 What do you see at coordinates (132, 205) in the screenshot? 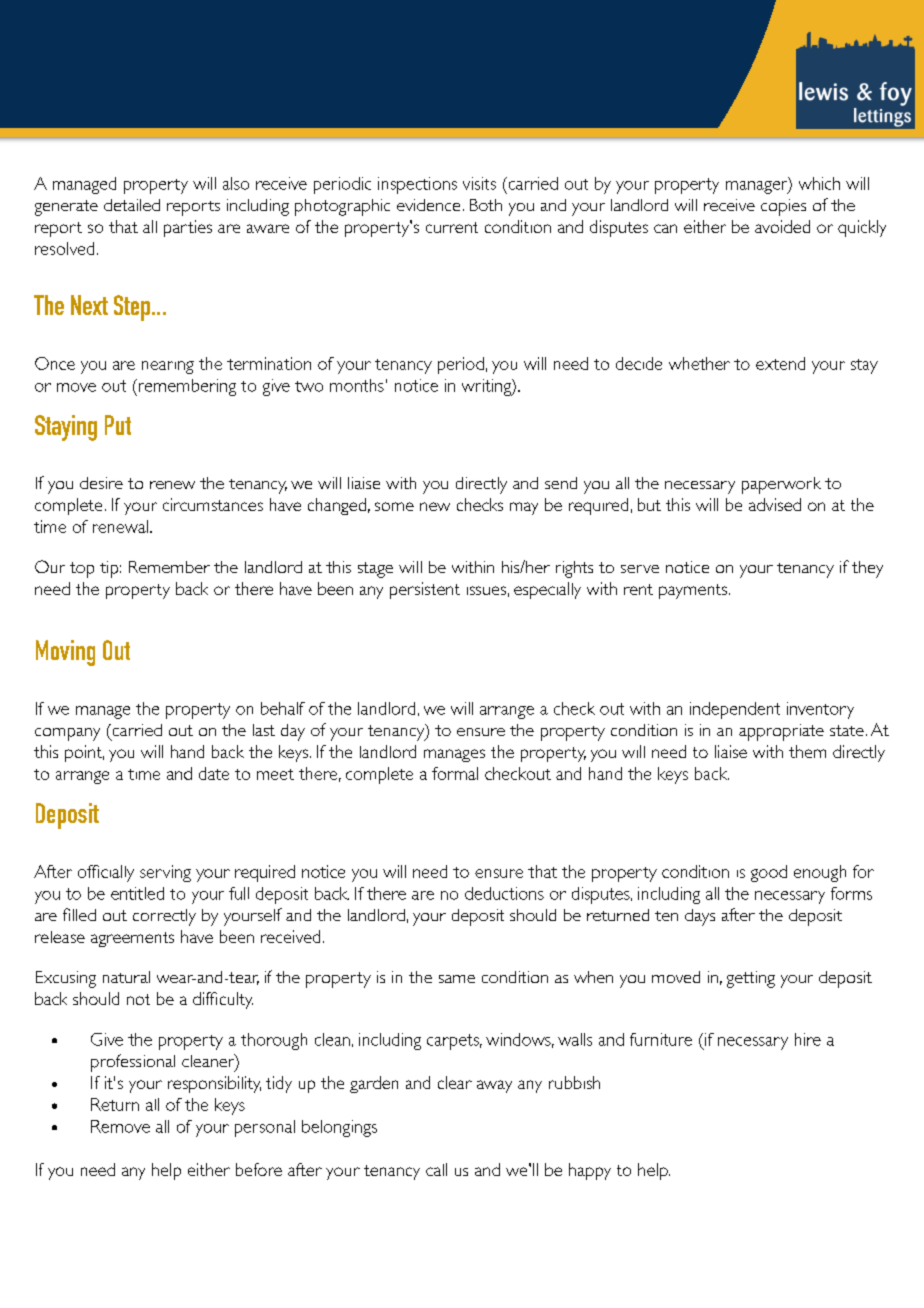
I see `detailed` at bounding box center [132, 205].
